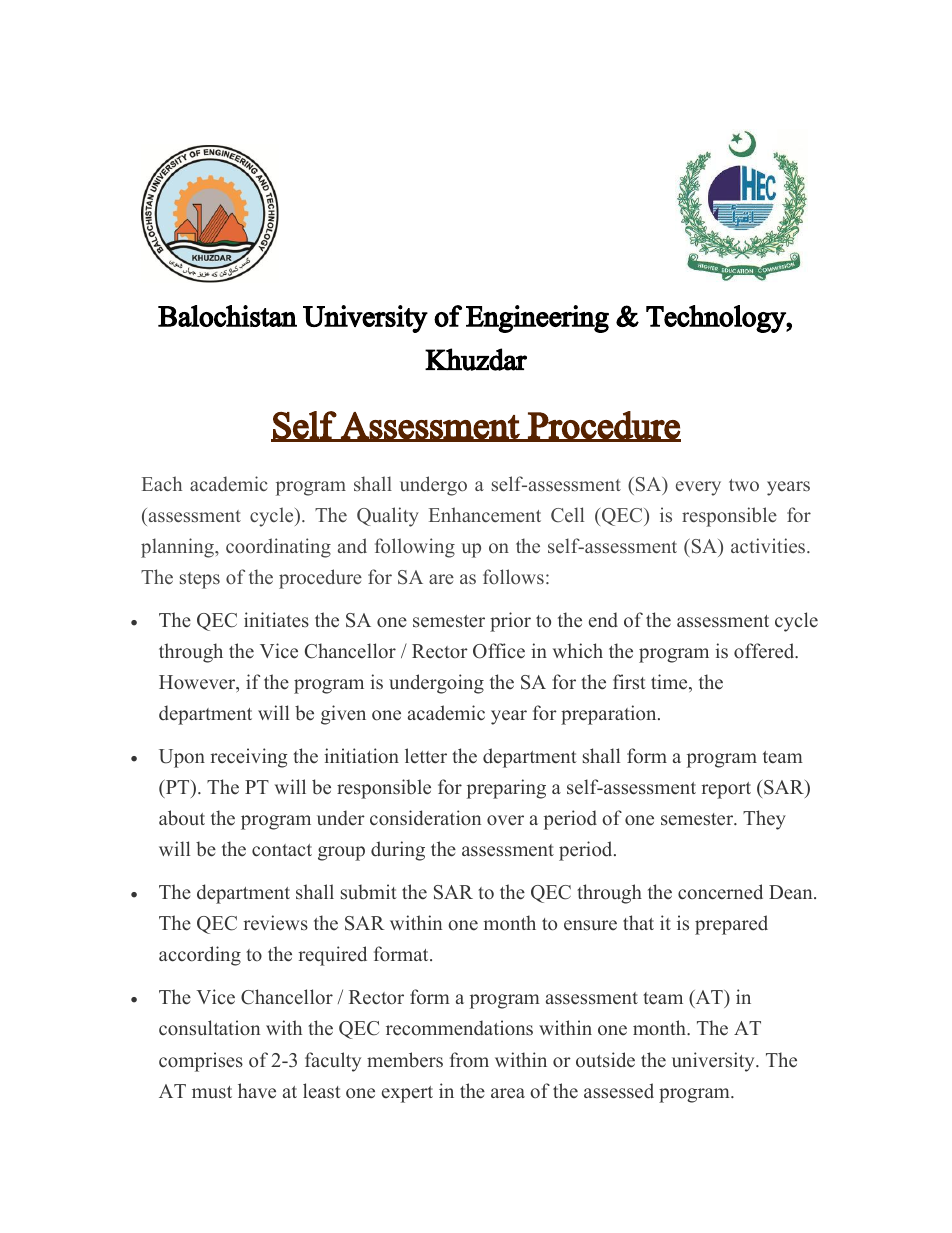 The height and width of the screenshot is (1233, 952). I want to click on Engineering, so click(537, 319).
